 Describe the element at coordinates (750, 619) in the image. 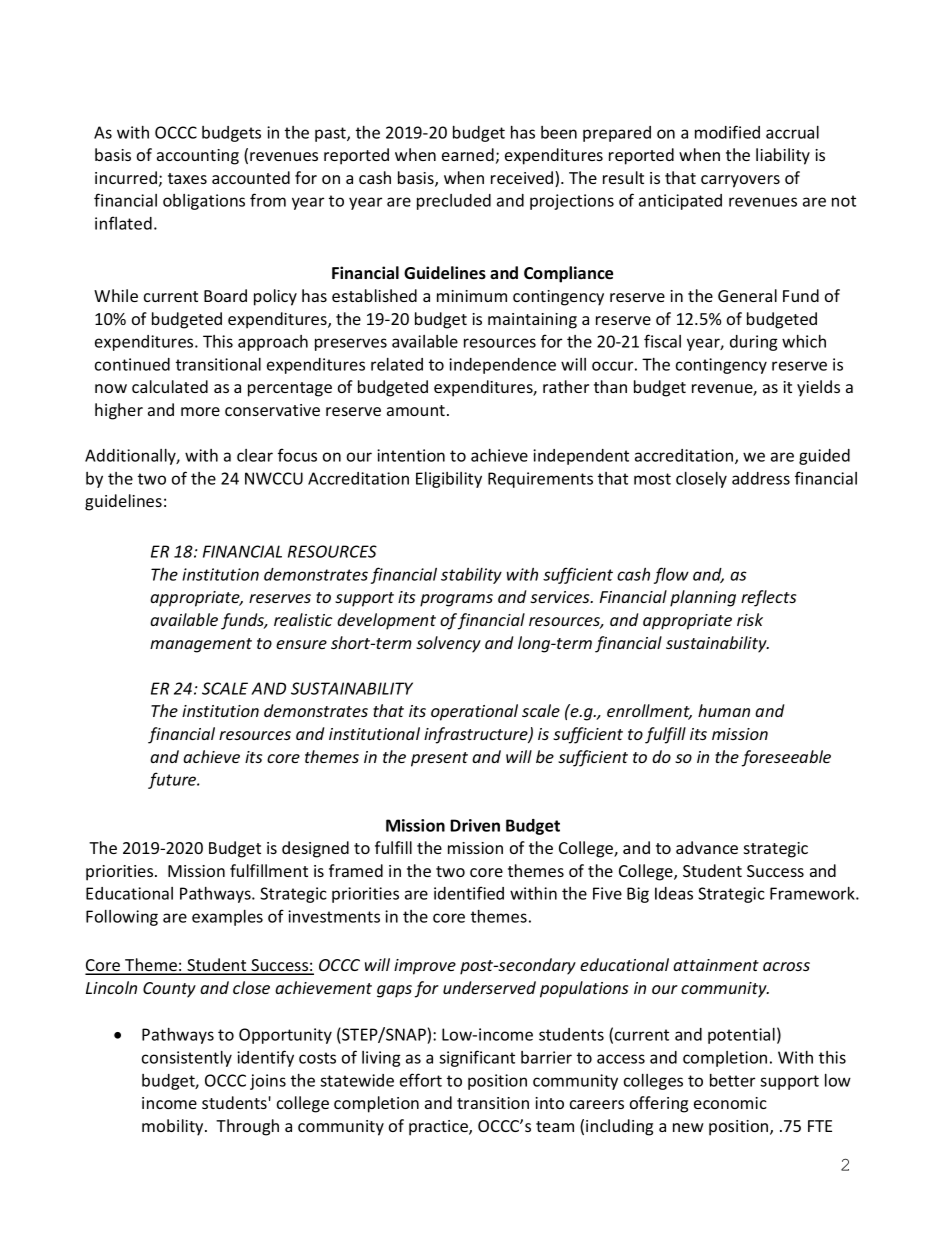

I see `risk` at that location.
